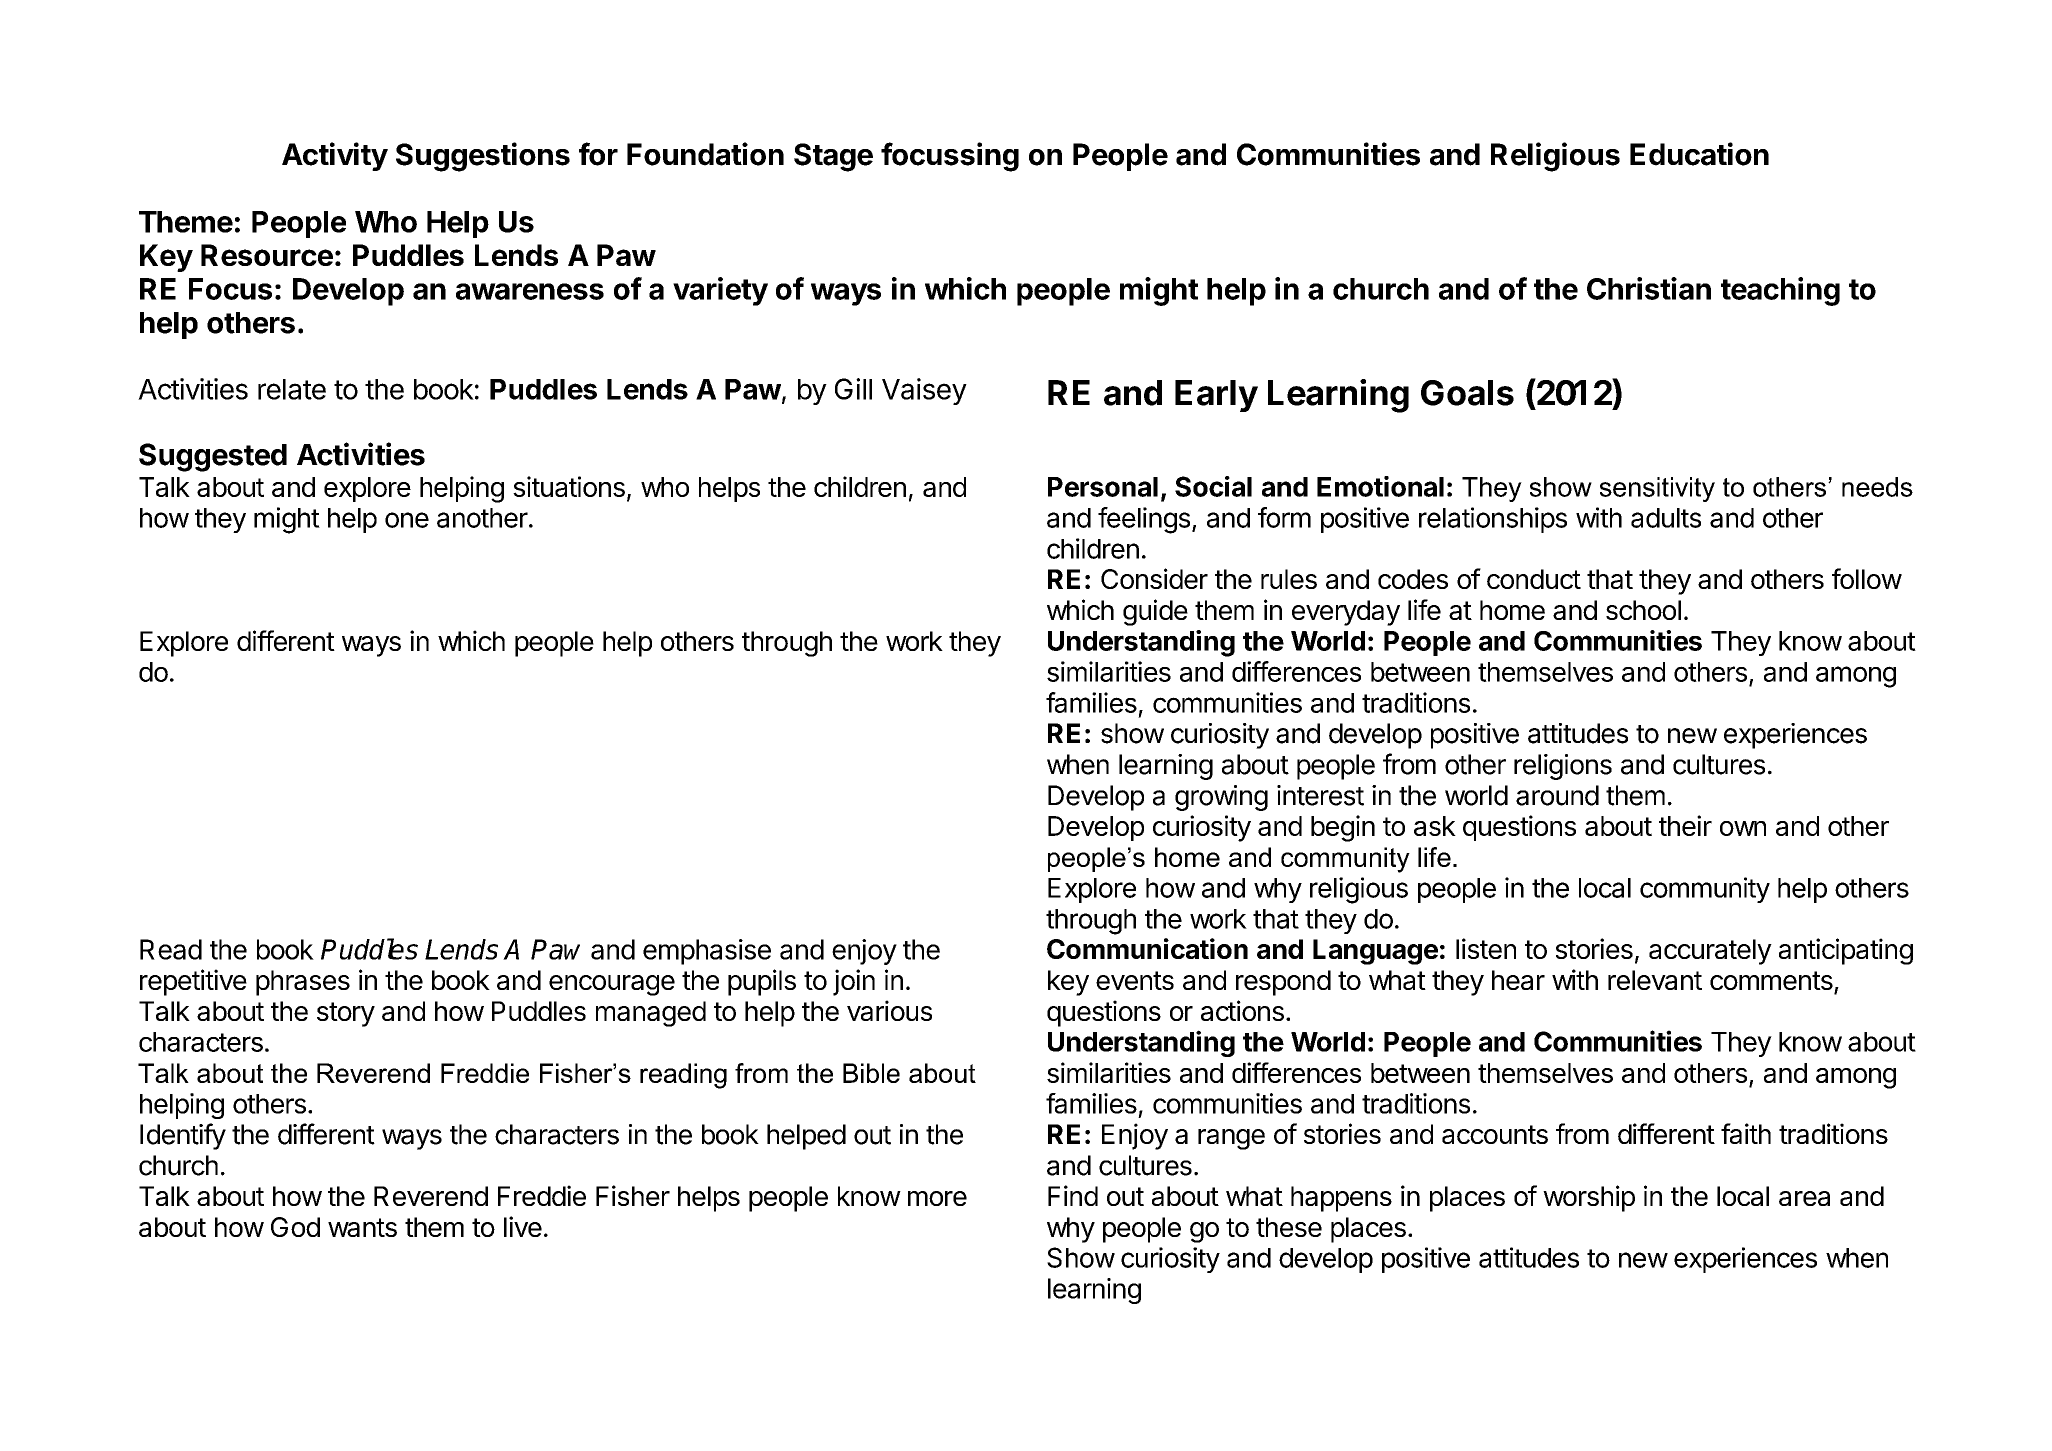  What do you see at coordinates (407, 520) in the page?
I see `one` at bounding box center [407, 520].
